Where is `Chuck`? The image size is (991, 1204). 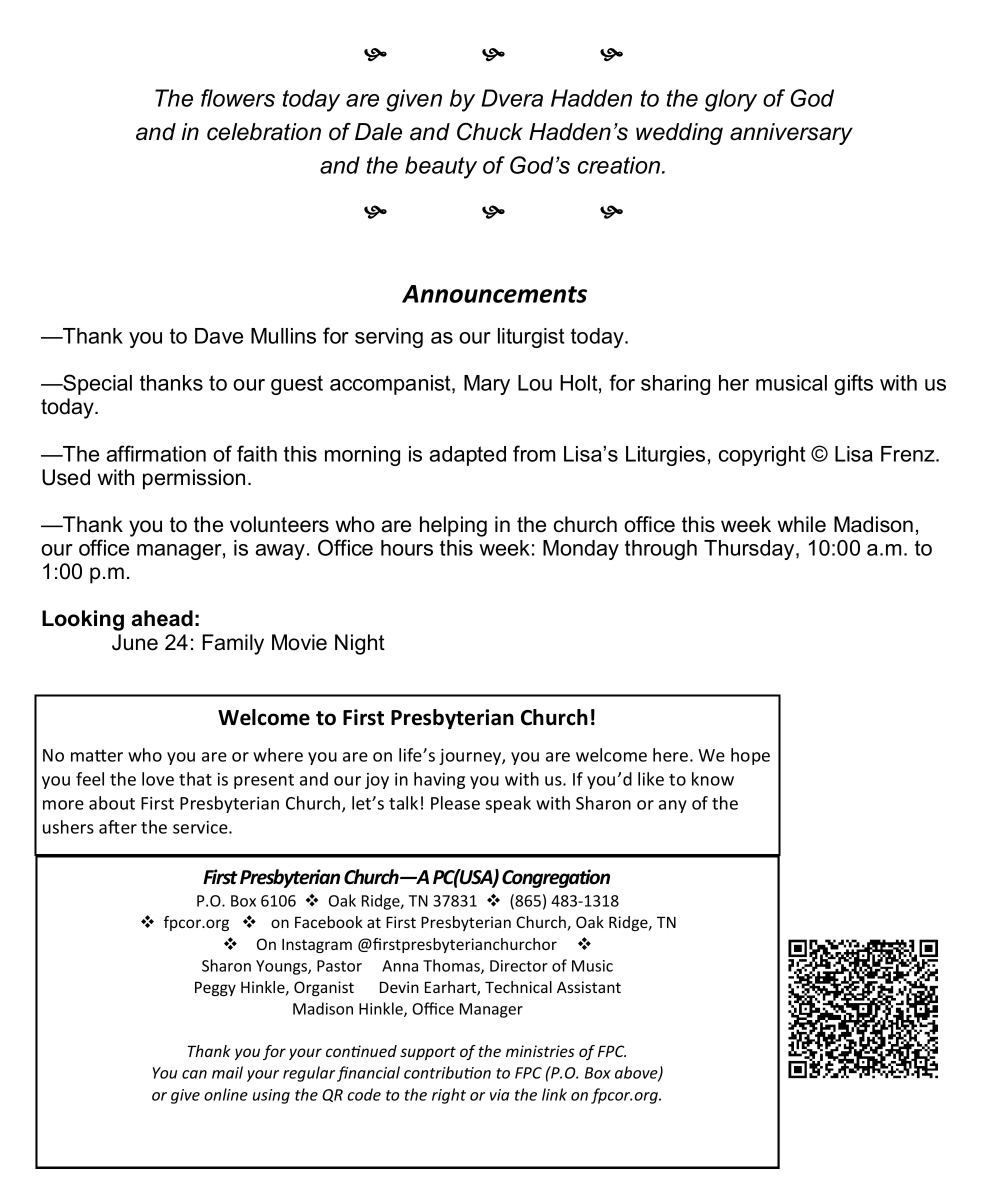 Chuck is located at coordinates (490, 132).
